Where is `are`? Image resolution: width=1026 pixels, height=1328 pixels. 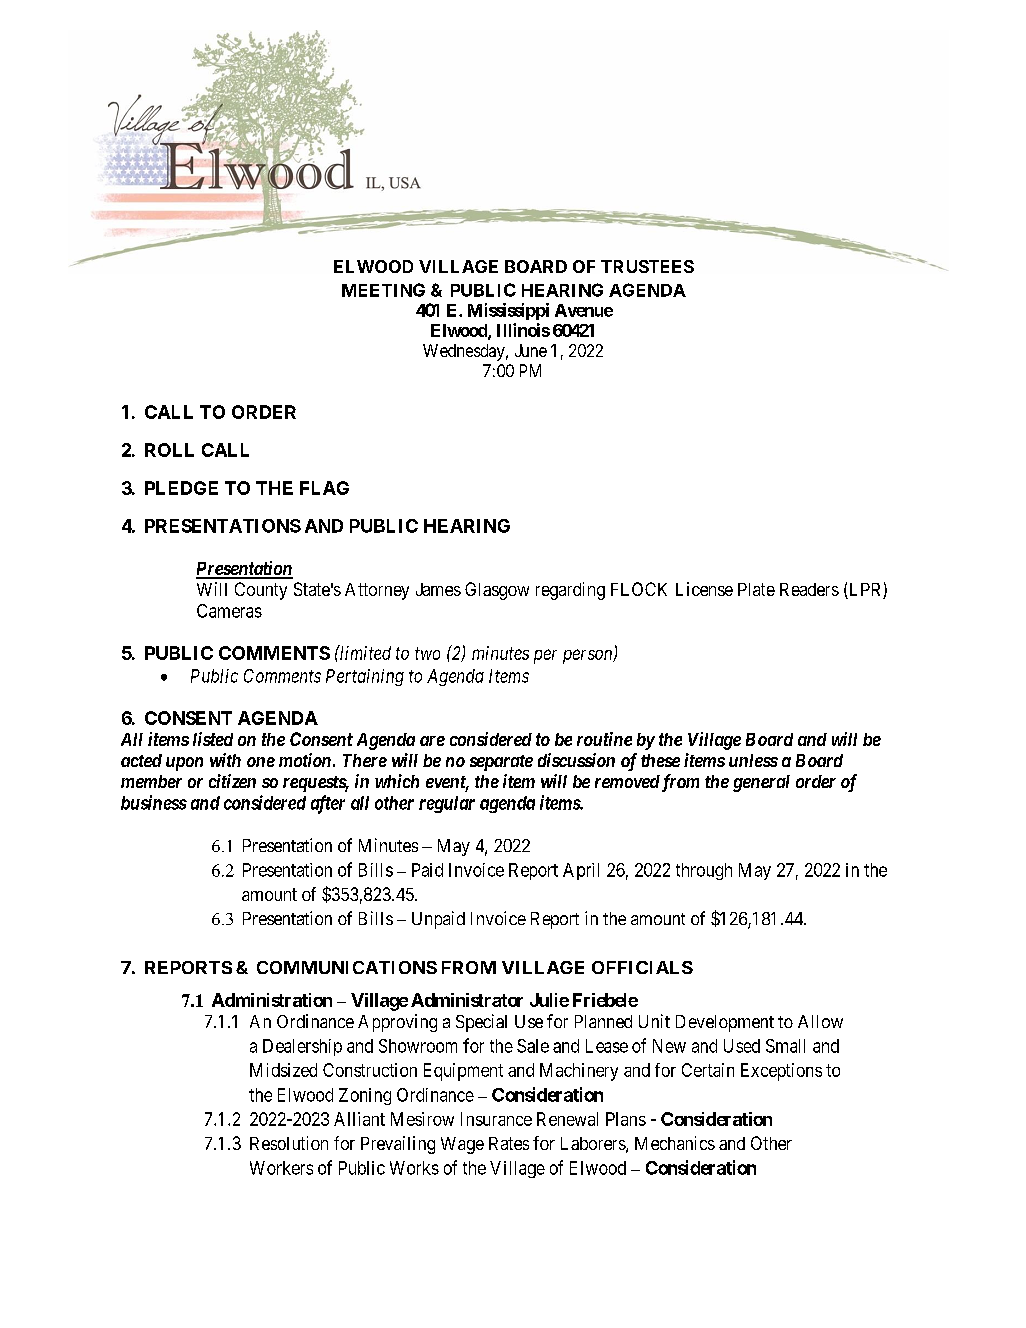
are is located at coordinates (432, 741).
